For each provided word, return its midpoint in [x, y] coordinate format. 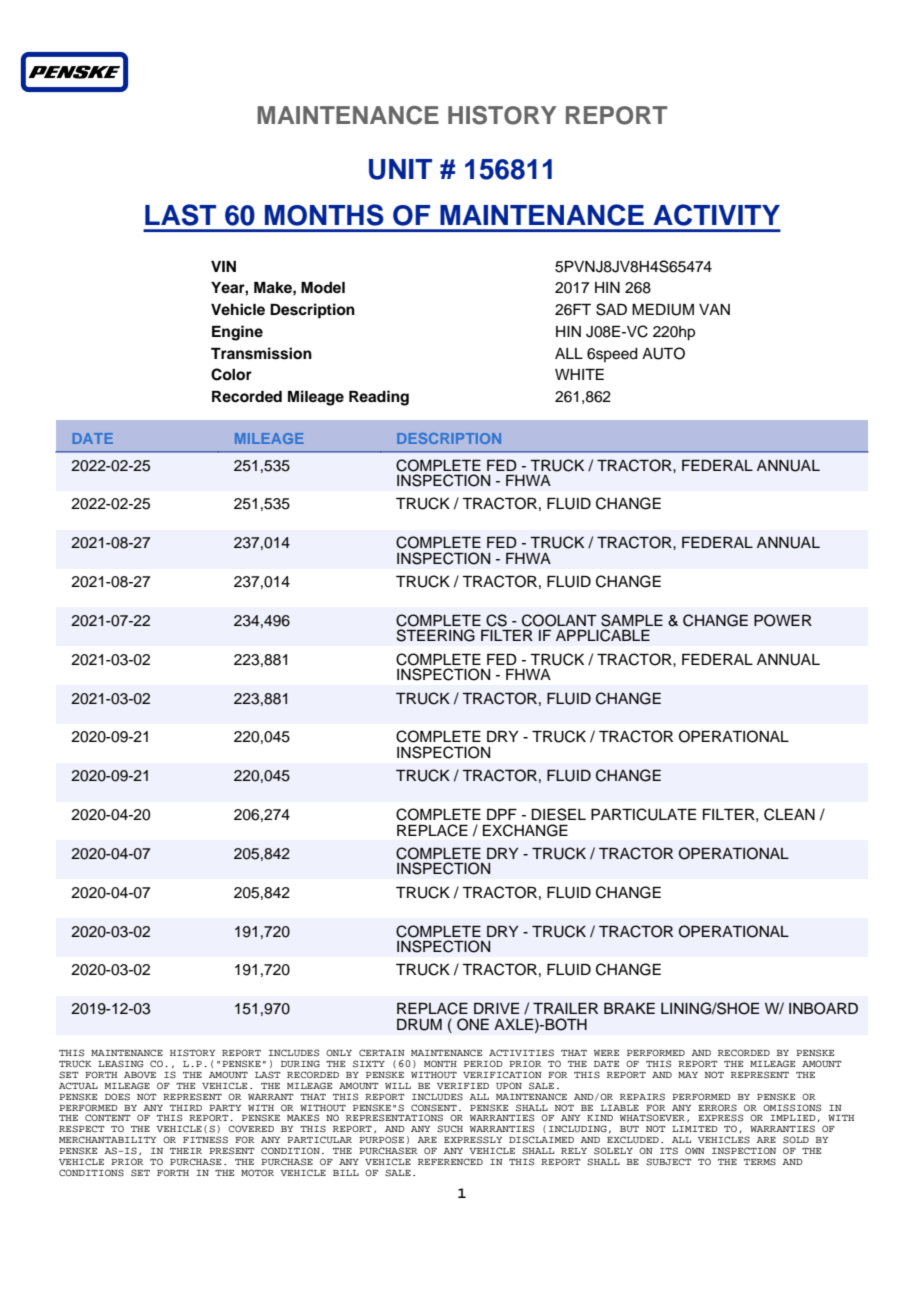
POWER [783, 620]
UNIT [400, 169]
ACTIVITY [716, 215]
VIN [223, 266]
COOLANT [559, 620]
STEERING [436, 635]
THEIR [186, 1151]
